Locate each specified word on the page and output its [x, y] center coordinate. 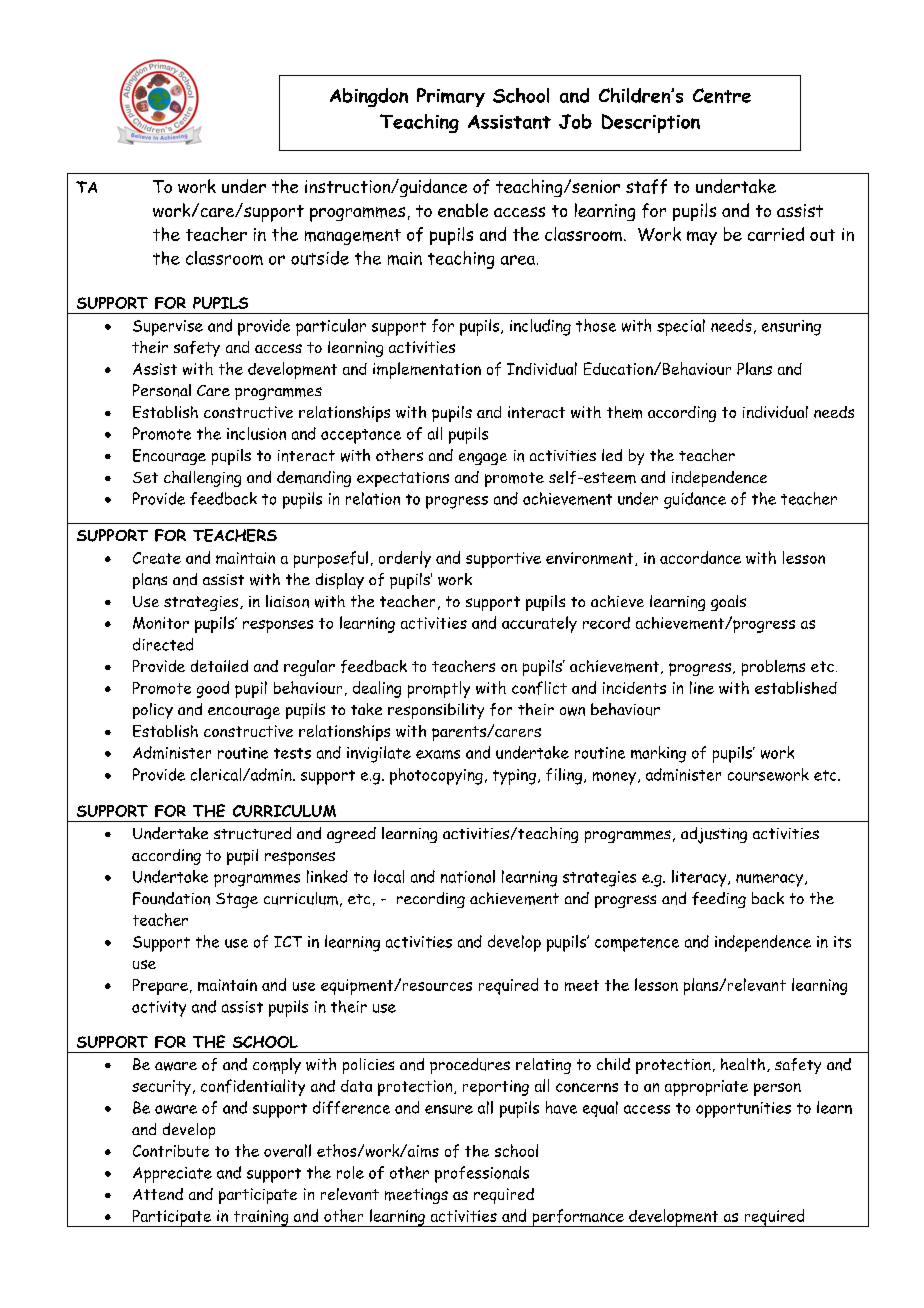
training [261, 1218]
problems [773, 668]
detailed [219, 666]
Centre [722, 95]
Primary [451, 97]
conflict [539, 688]
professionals [482, 1174]
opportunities [743, 1110]
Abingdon [369, 97]
